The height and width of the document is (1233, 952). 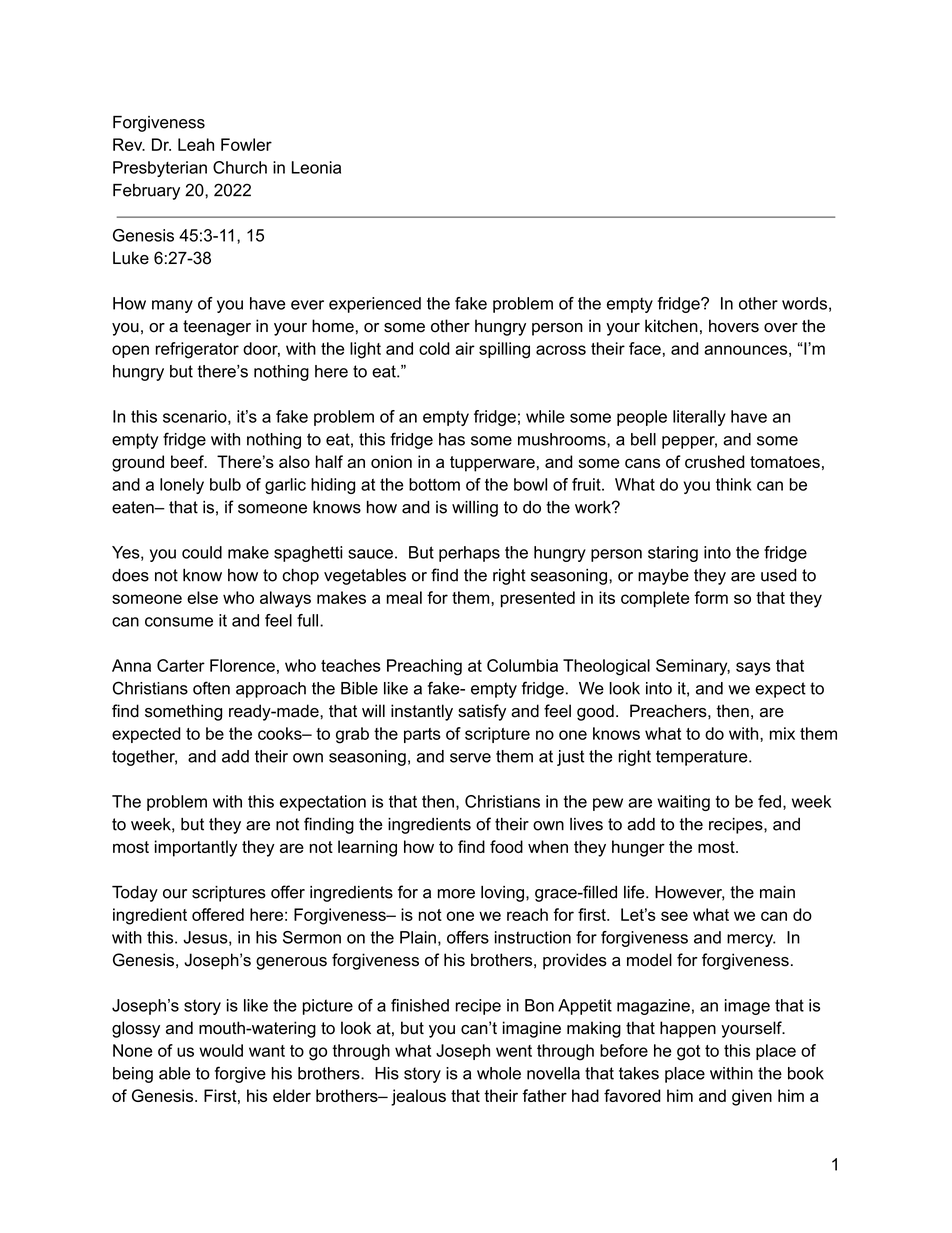 What do you see at coordinates (179, 622) in the document?
I see `consume` at bounding box center [179, 622].
